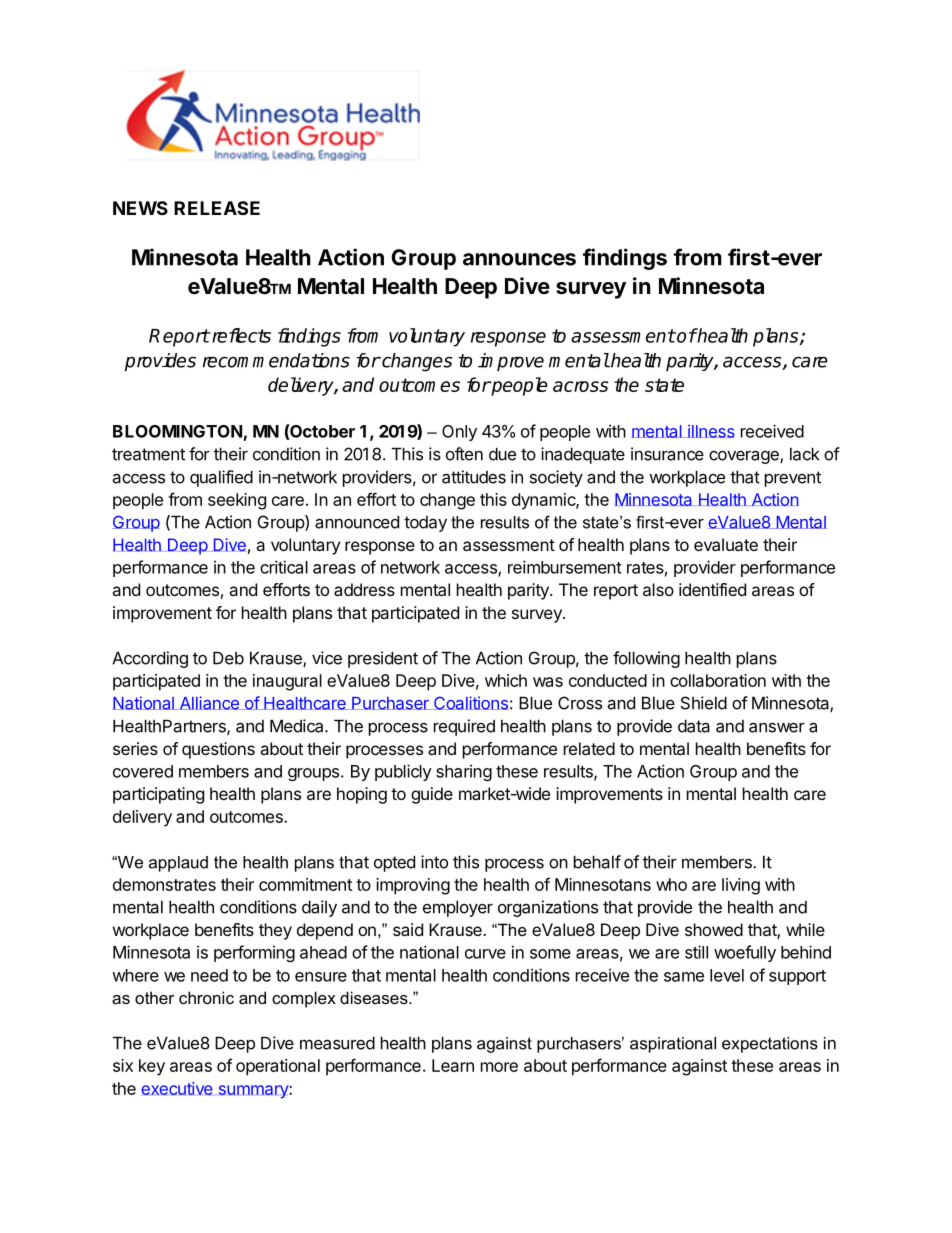 The image size is (952, 1233). What do you see at coordinates (726, 544) in the screenshot?
I see `evaluate` at bounding box center [726, 544].
